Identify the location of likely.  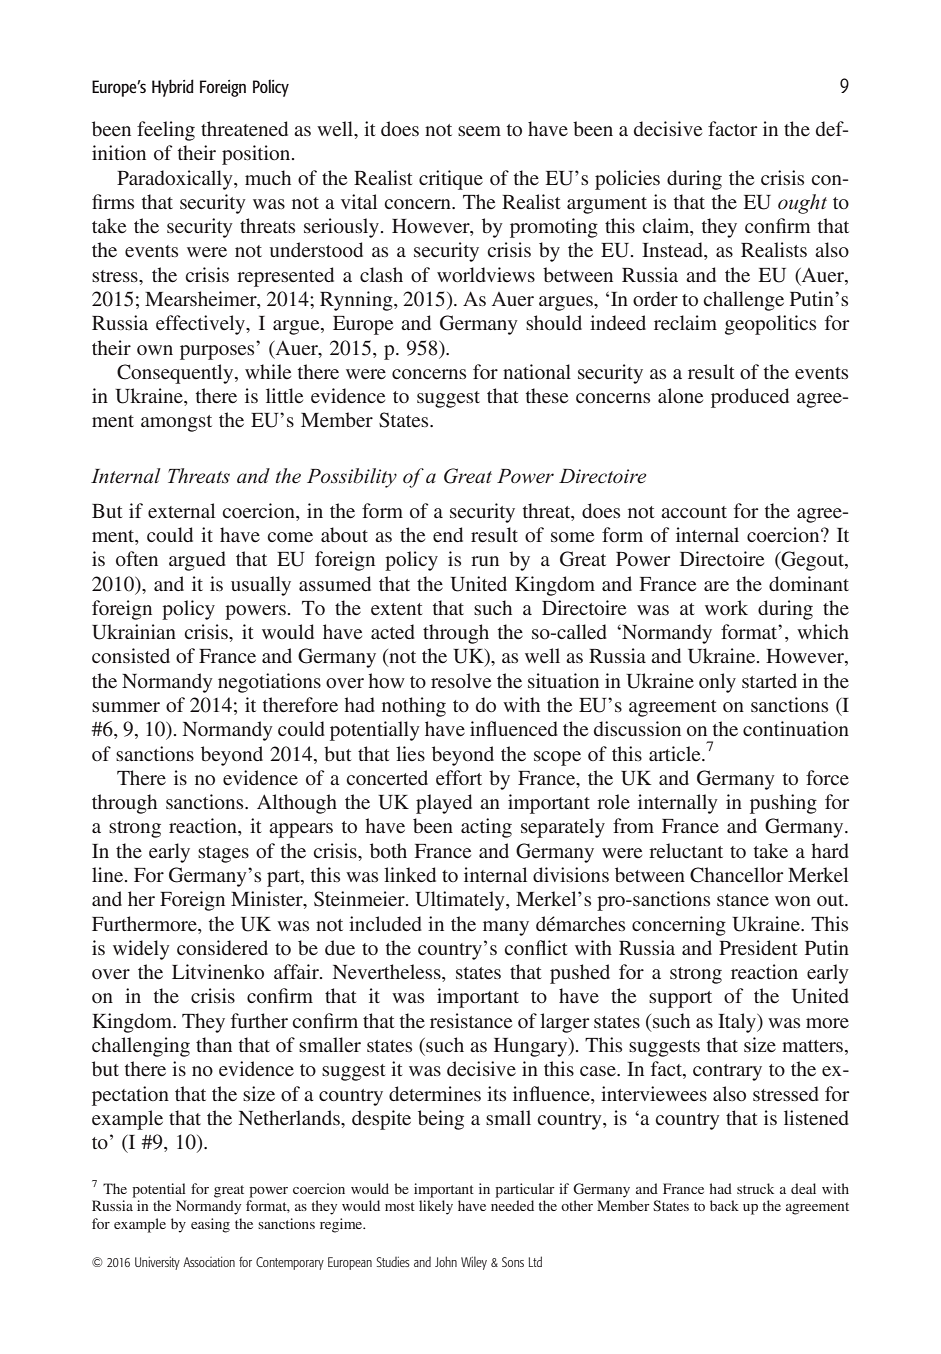
(436, 1207).
